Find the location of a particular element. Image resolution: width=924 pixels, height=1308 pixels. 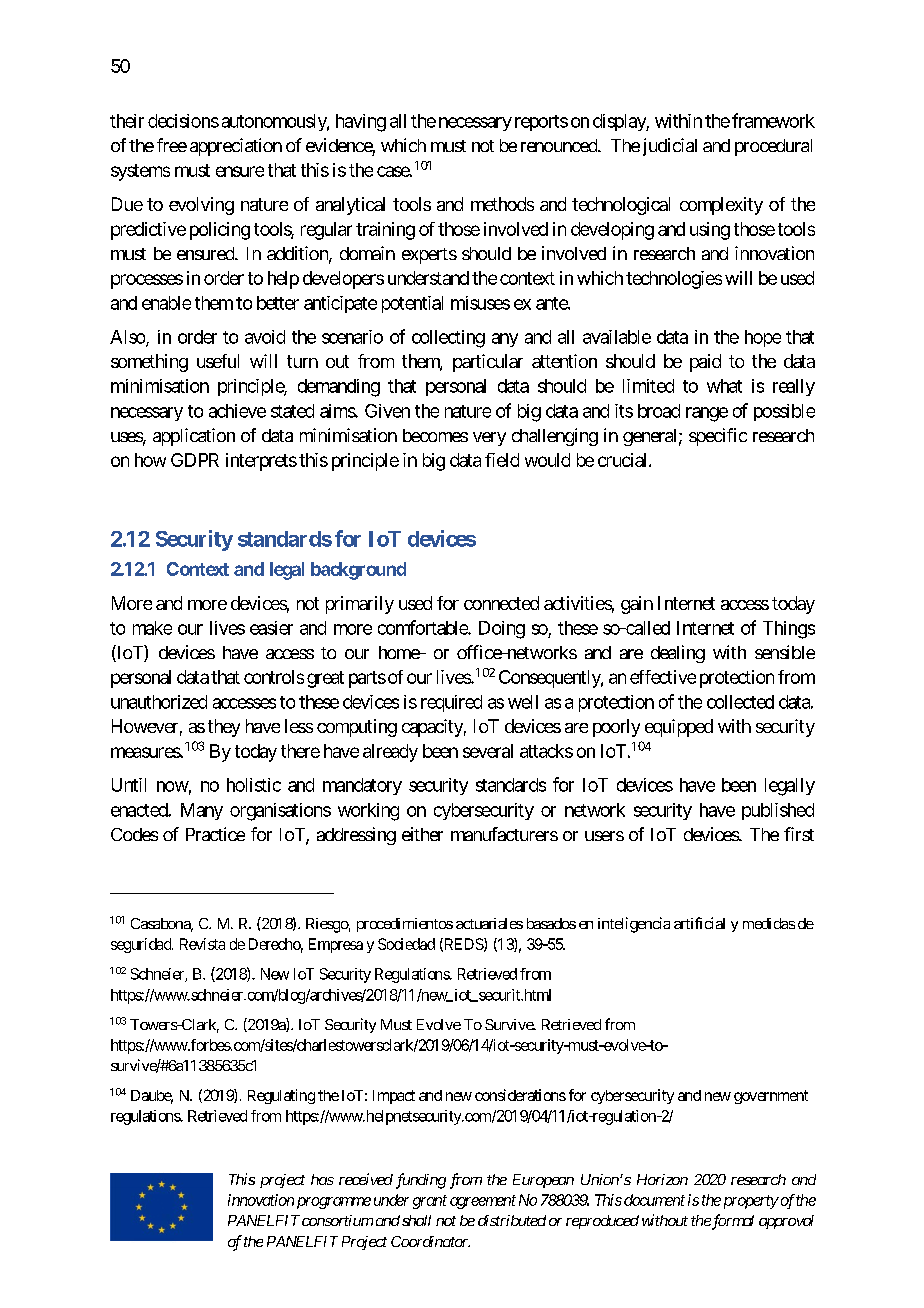

document is located at coordinates (653, 1200).
